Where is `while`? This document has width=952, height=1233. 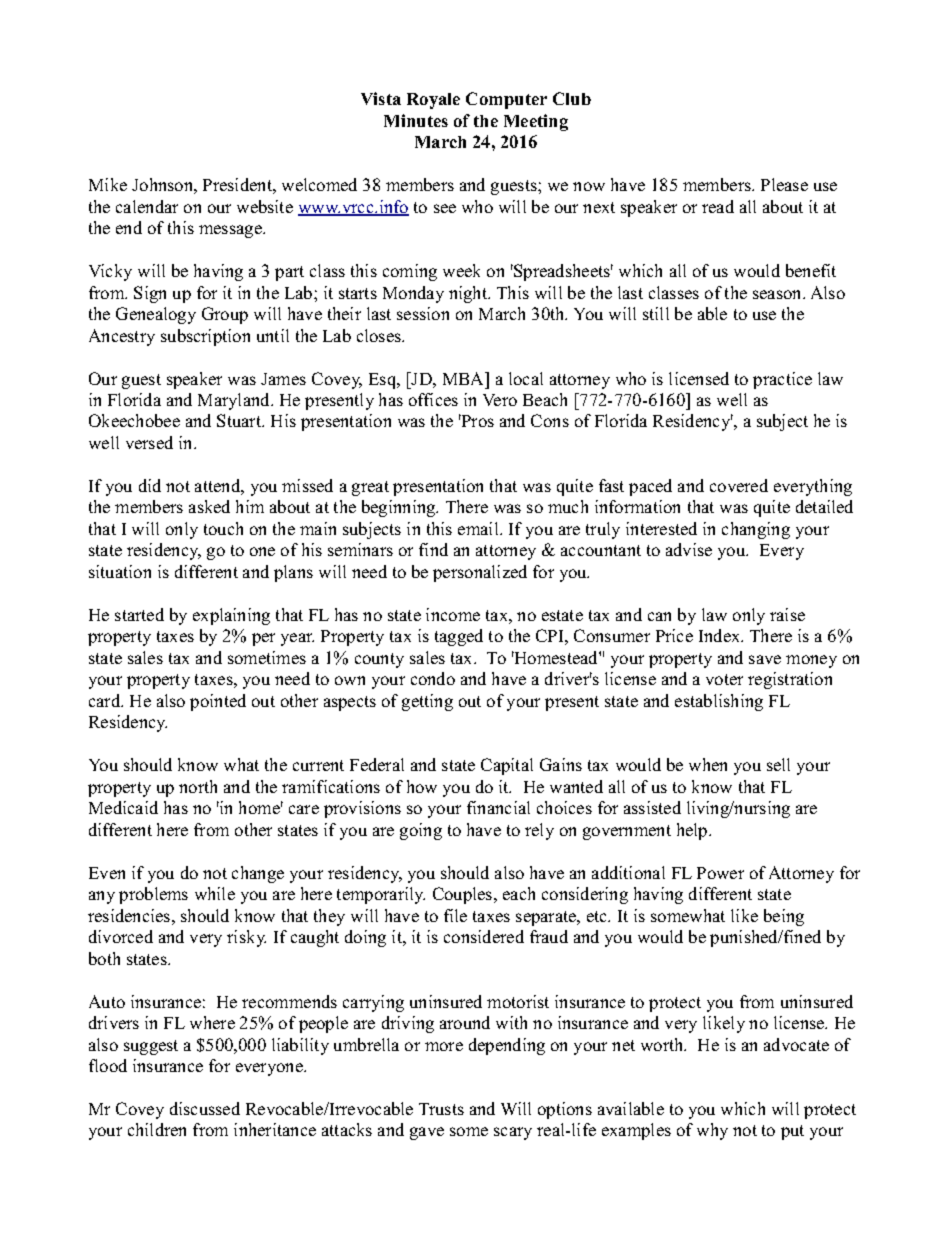 while is located at coordinates (215, 893).
